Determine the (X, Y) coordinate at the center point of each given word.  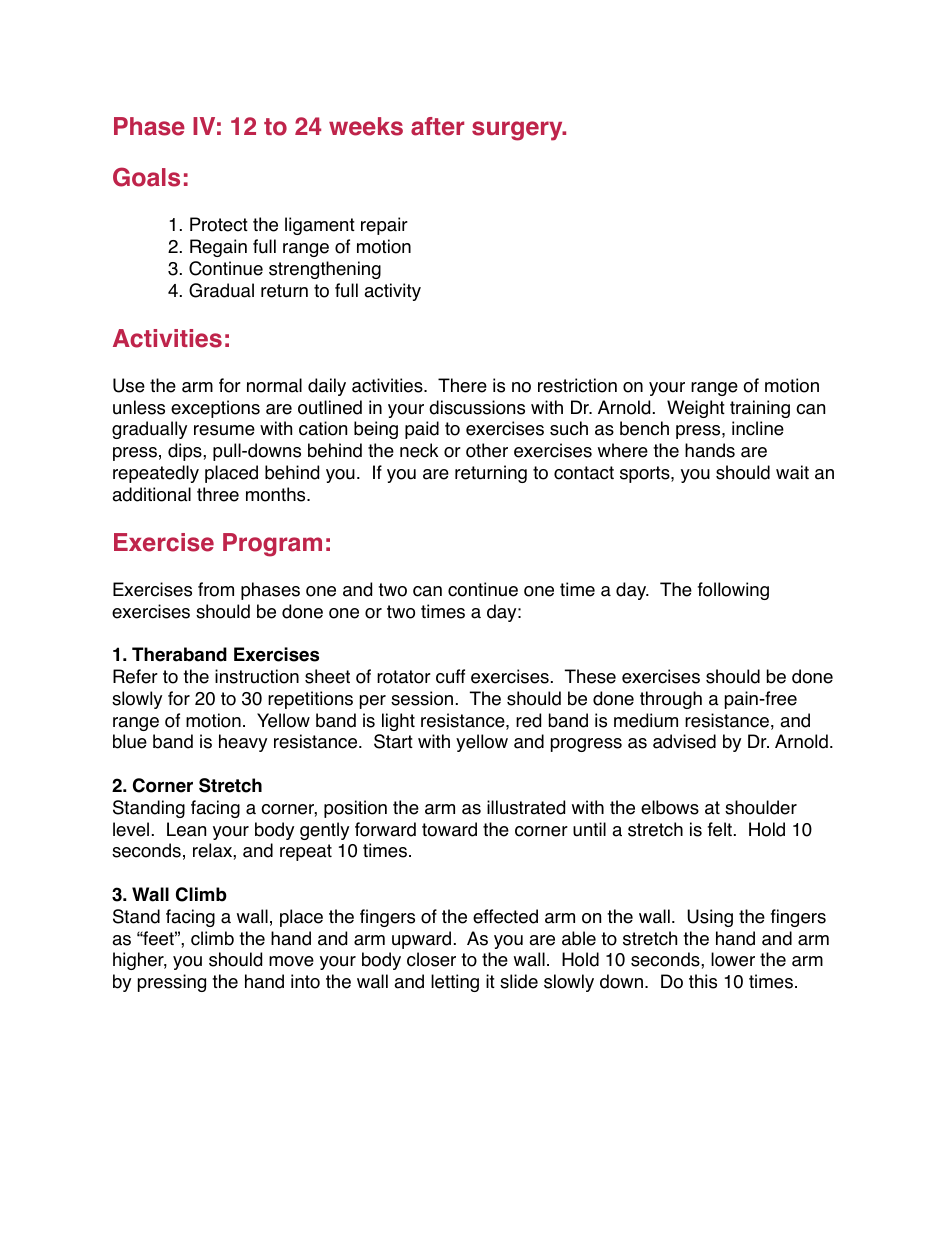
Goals (146, 177)
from (216, 589)
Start (393, 741)
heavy (243, 743)
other (487, 450)
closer (431, 959)
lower (733, 959)
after (437, 126)
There (462, 385)
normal (274, 385)
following (733, 591)
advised (684, 741)
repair (384, 226)
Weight (696, 409)
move (291, 961)
